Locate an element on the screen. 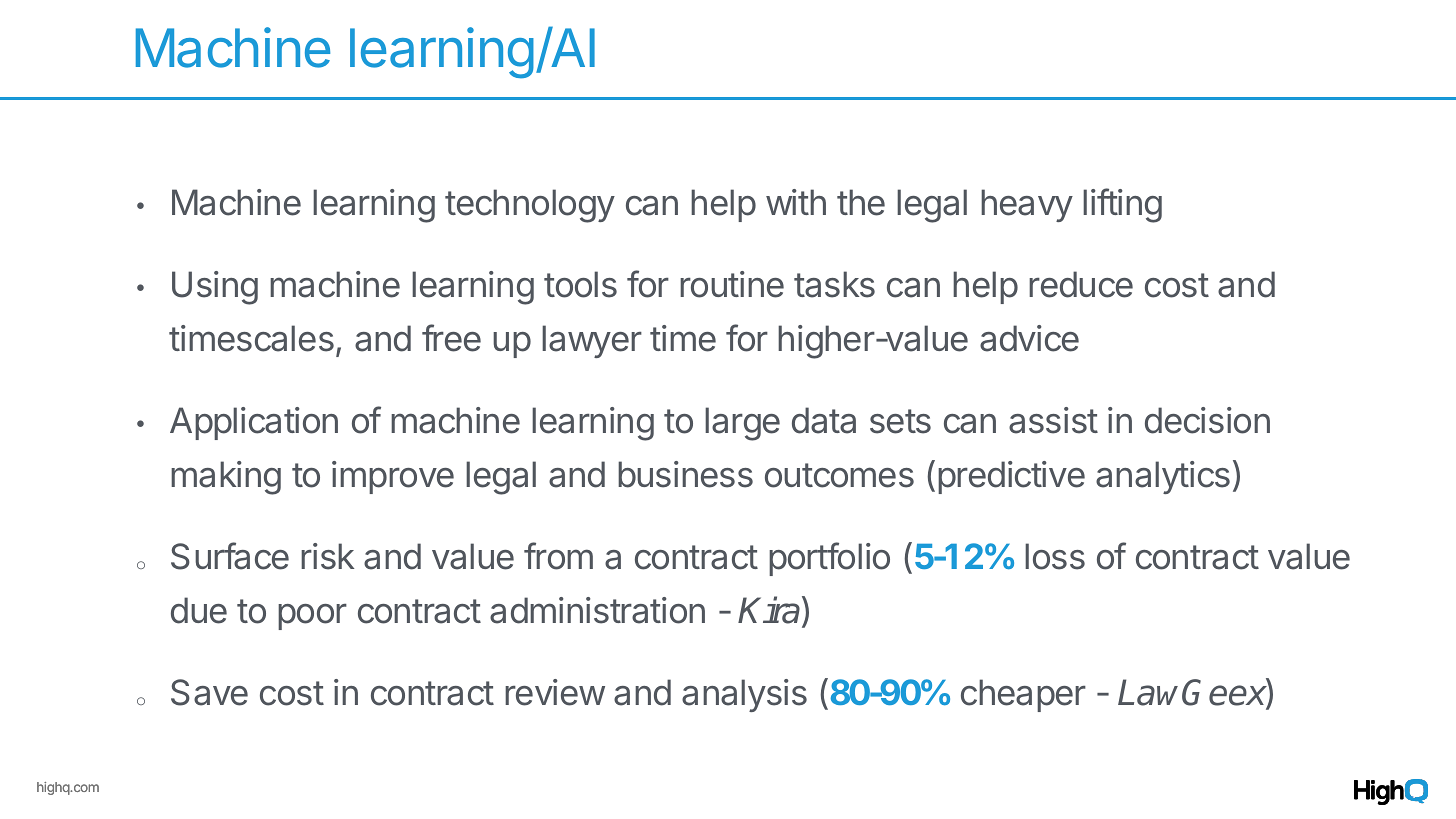  technology is located at coordinates (530, 206).
